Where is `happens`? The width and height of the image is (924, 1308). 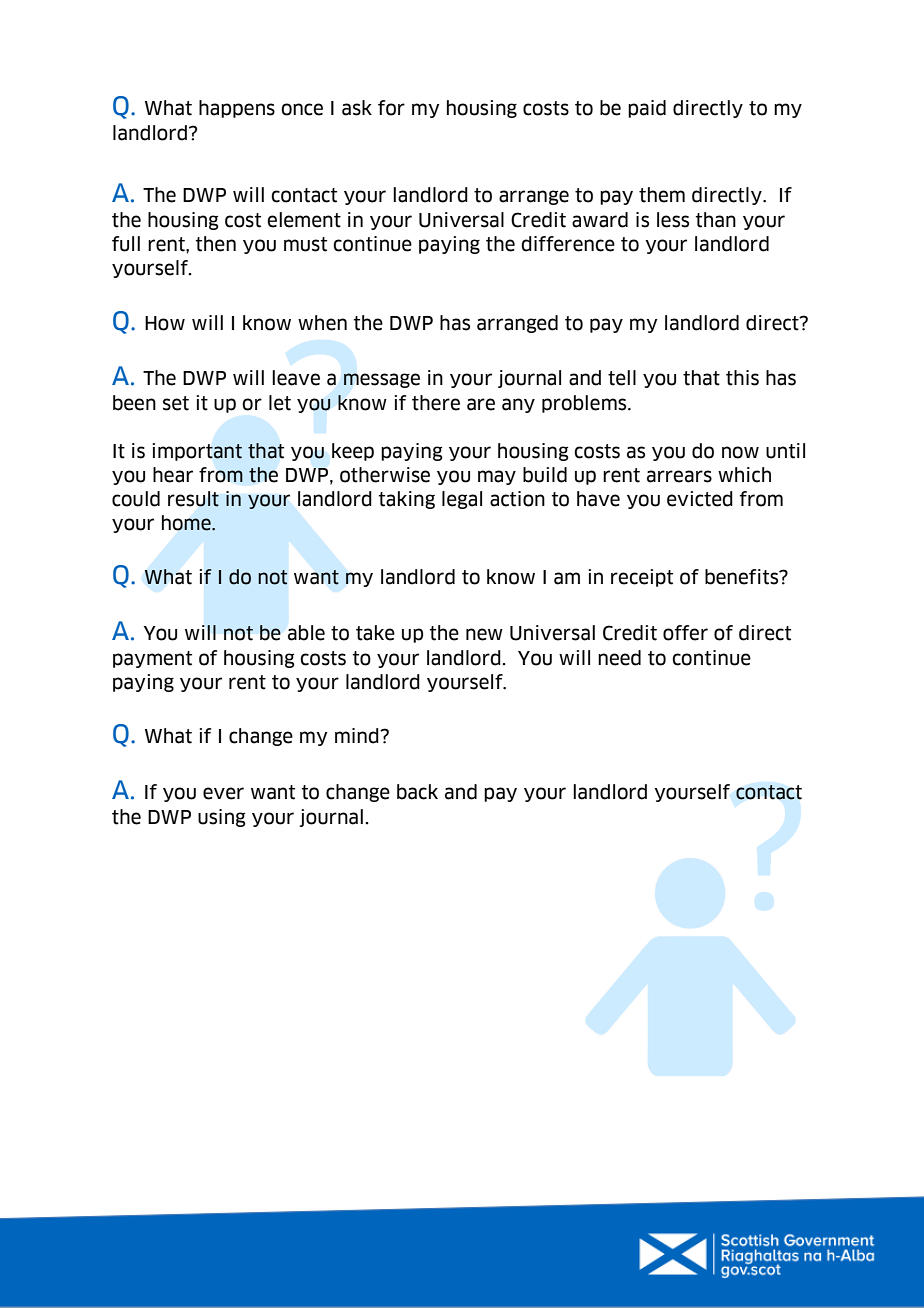 happens is located at coordinates (237, 109).
